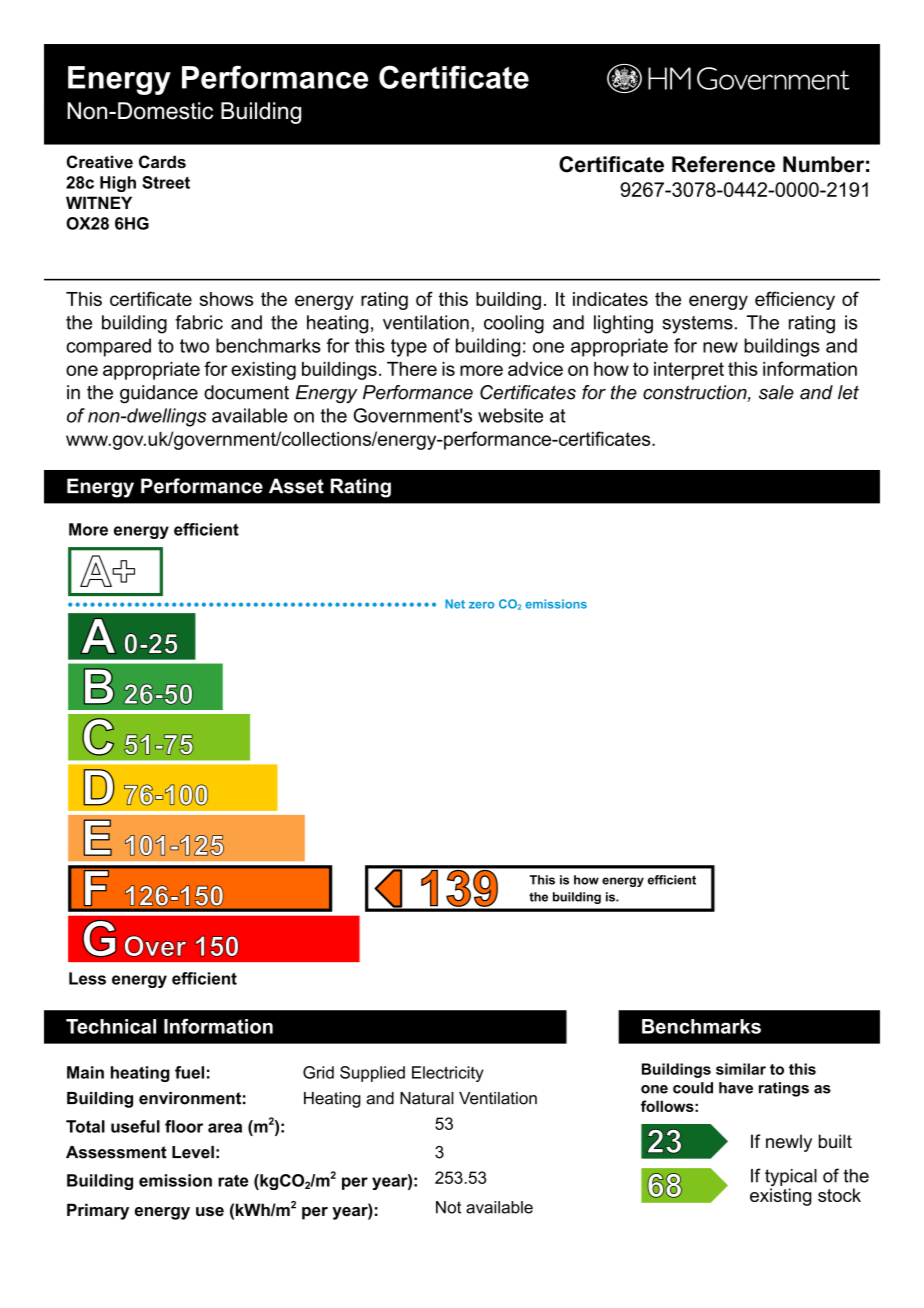  What do you see at coordinates (510, 415) in the document?
I see `website` at bounding box center [510, 415].
